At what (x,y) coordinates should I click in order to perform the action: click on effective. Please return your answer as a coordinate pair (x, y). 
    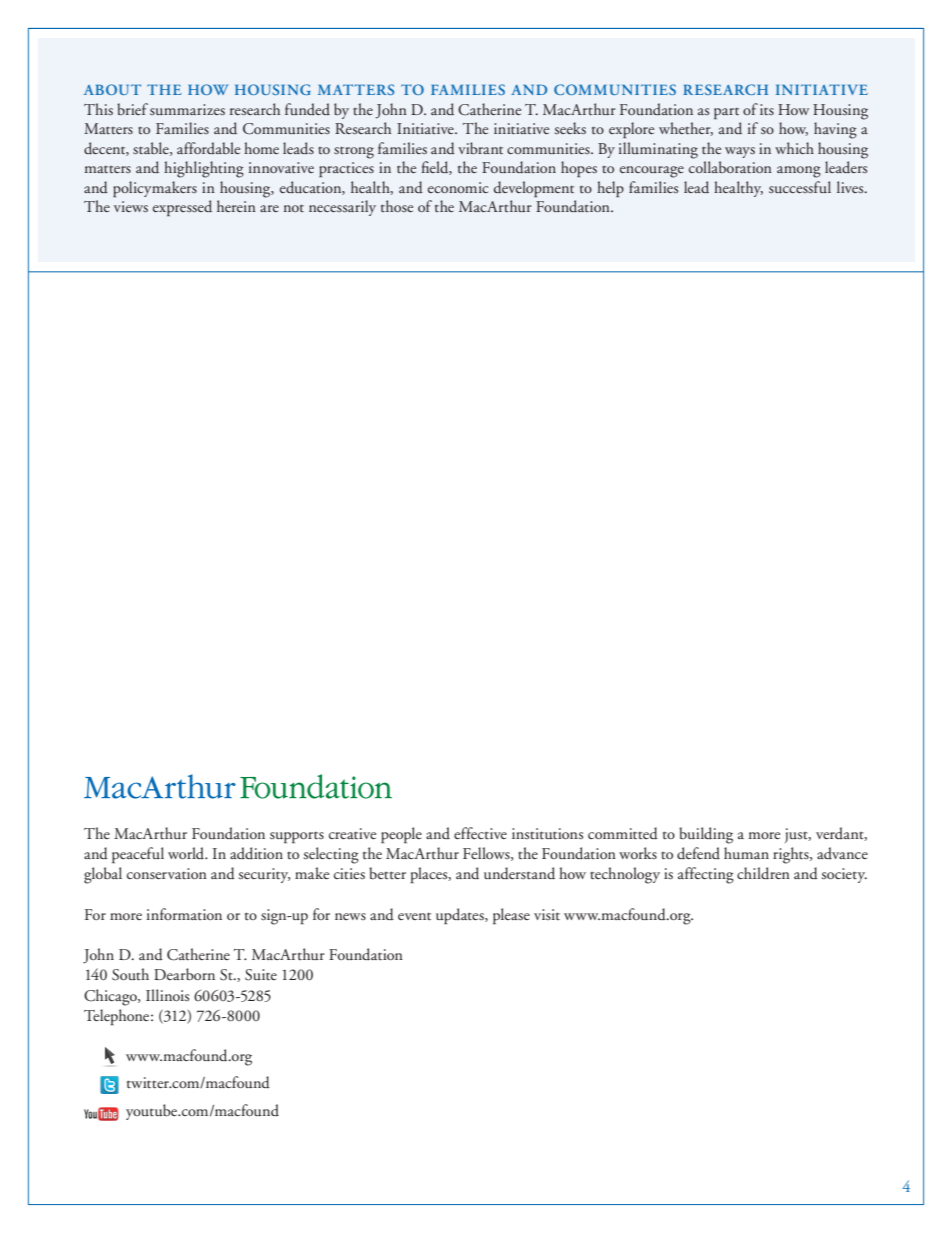
    Looking at the image, I should click on (480, 833).
